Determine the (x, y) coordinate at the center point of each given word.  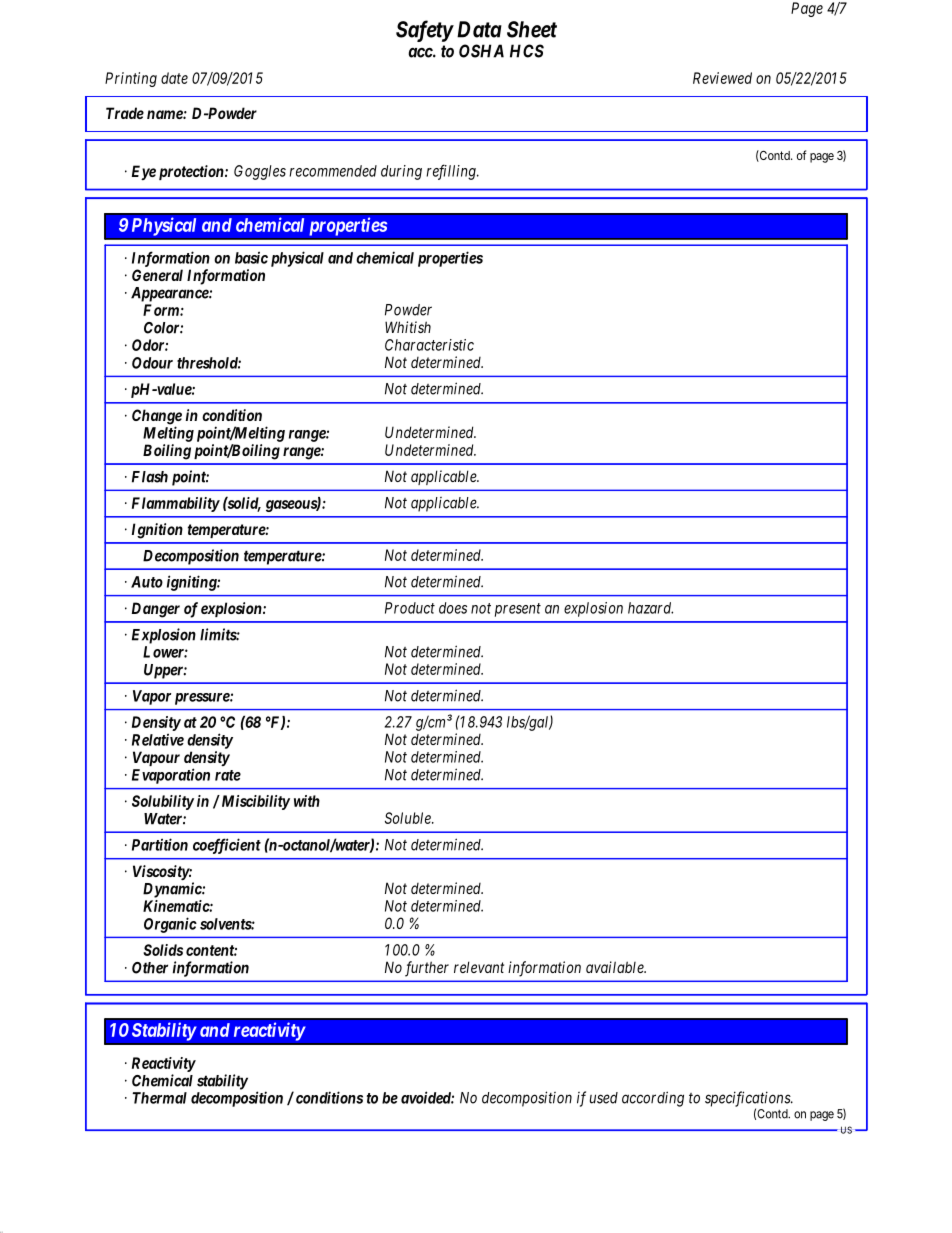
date (174, 78)
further (427, 969)
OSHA (481, 51)
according (653, 1099)
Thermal (159, 1098)
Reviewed (722, 78)
